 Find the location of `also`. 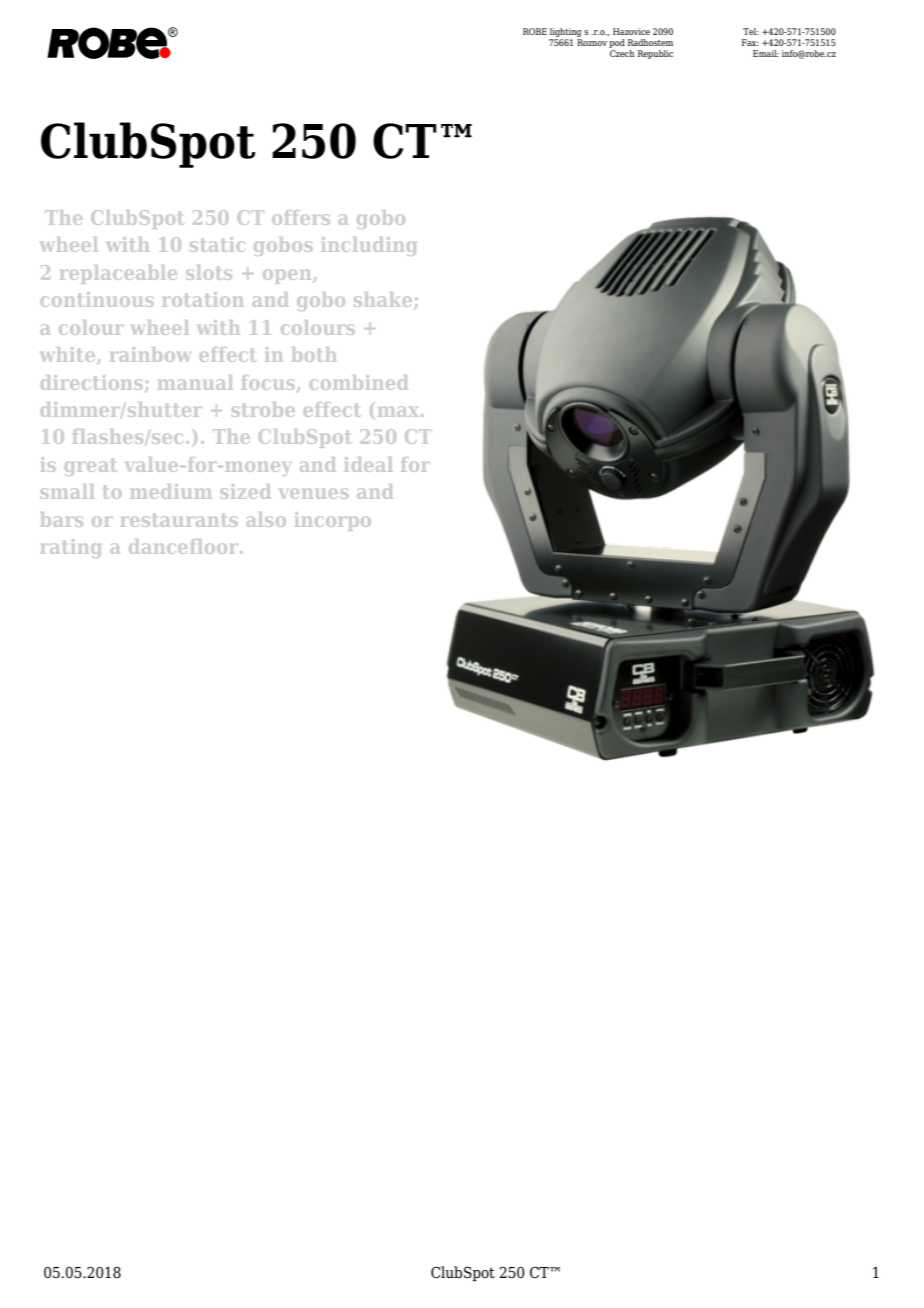

also is located at coordinates (266, 519).
